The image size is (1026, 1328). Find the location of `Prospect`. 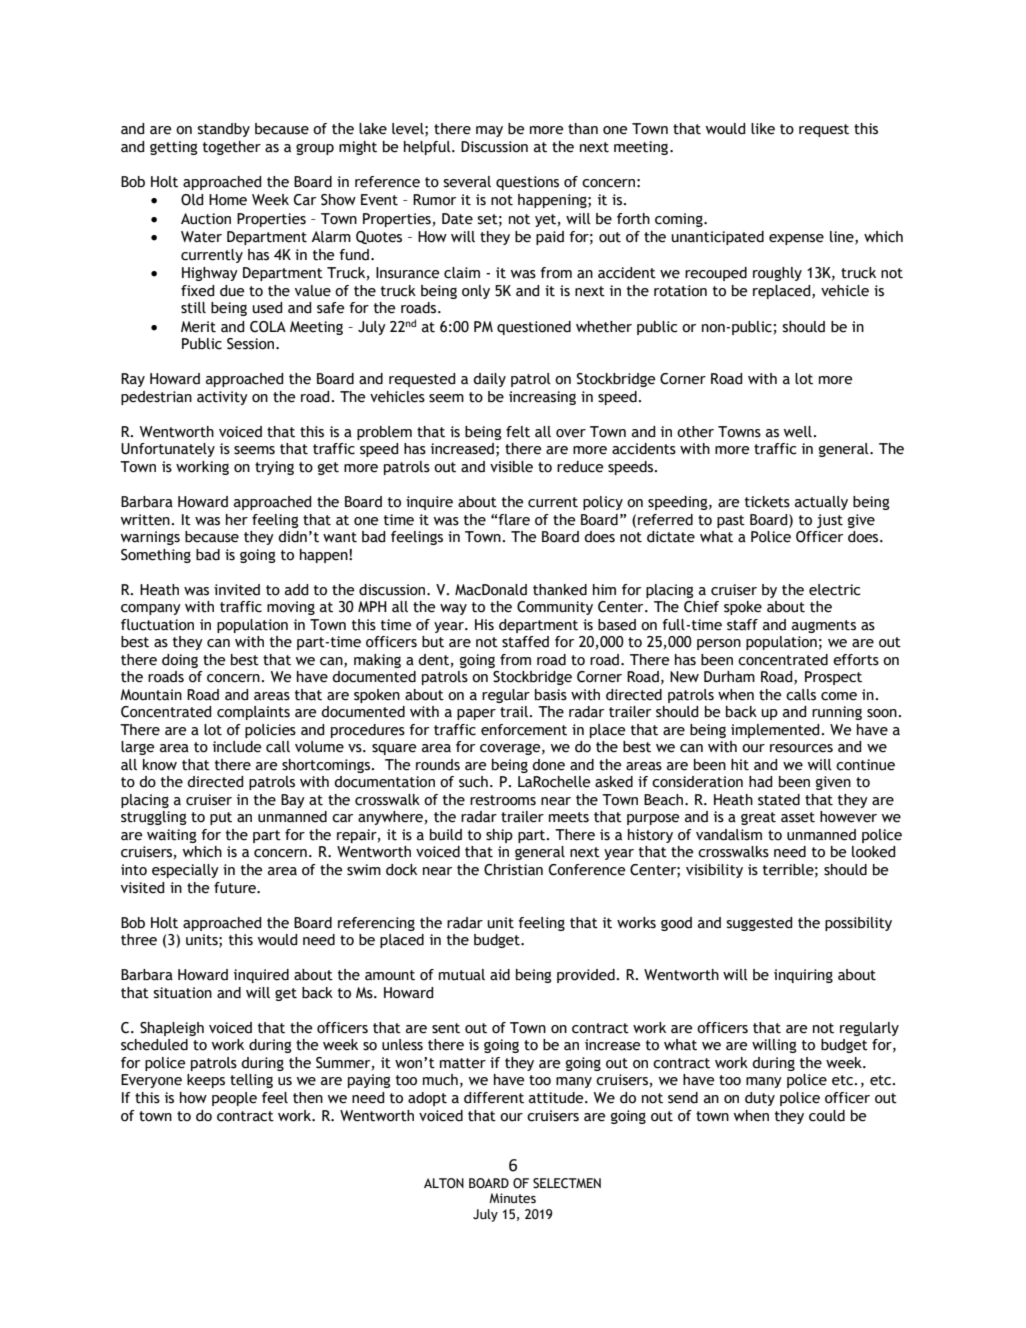

Prospect is located at coordinates (833, 678).
